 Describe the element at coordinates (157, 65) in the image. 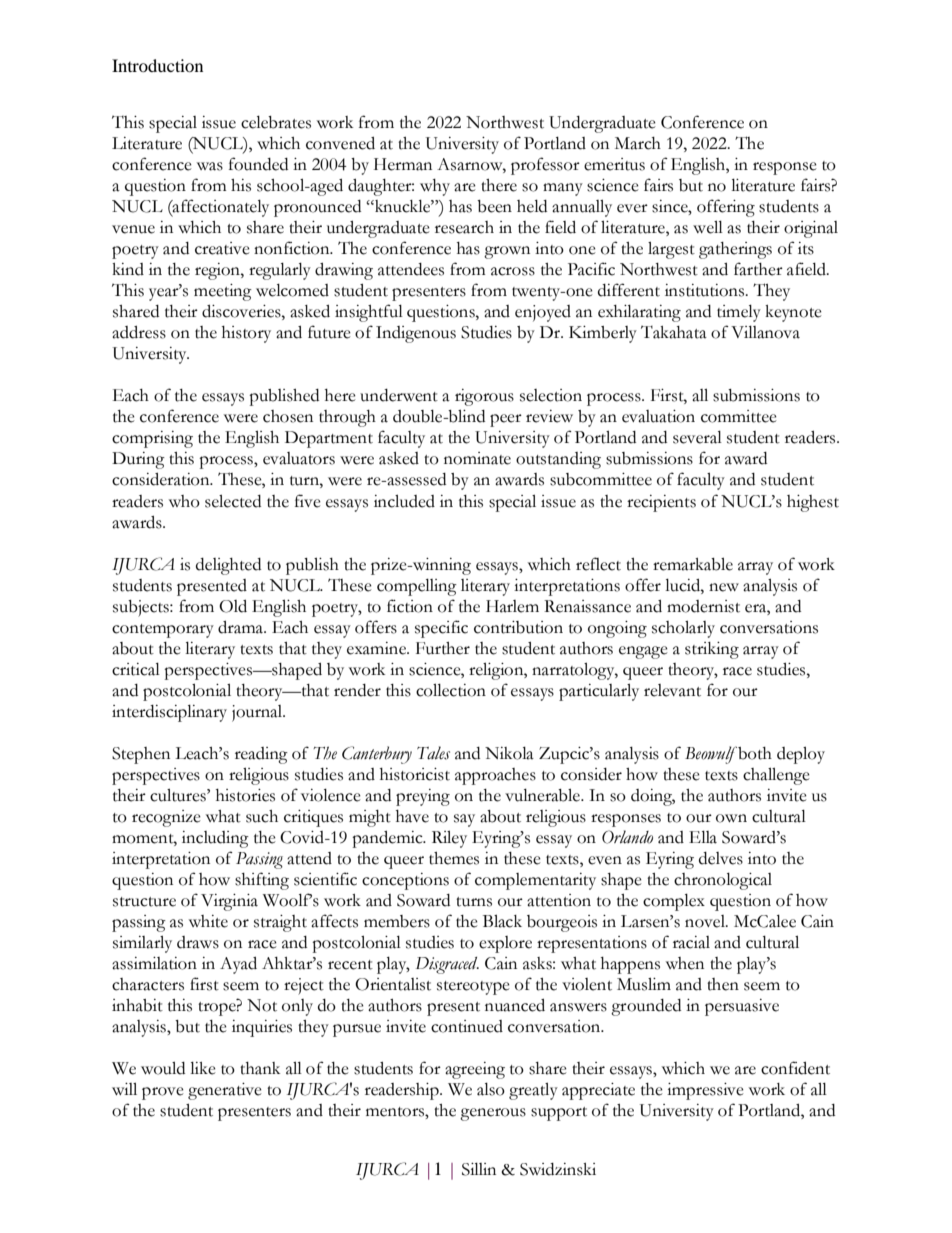

I see `Introduction` at that location.
